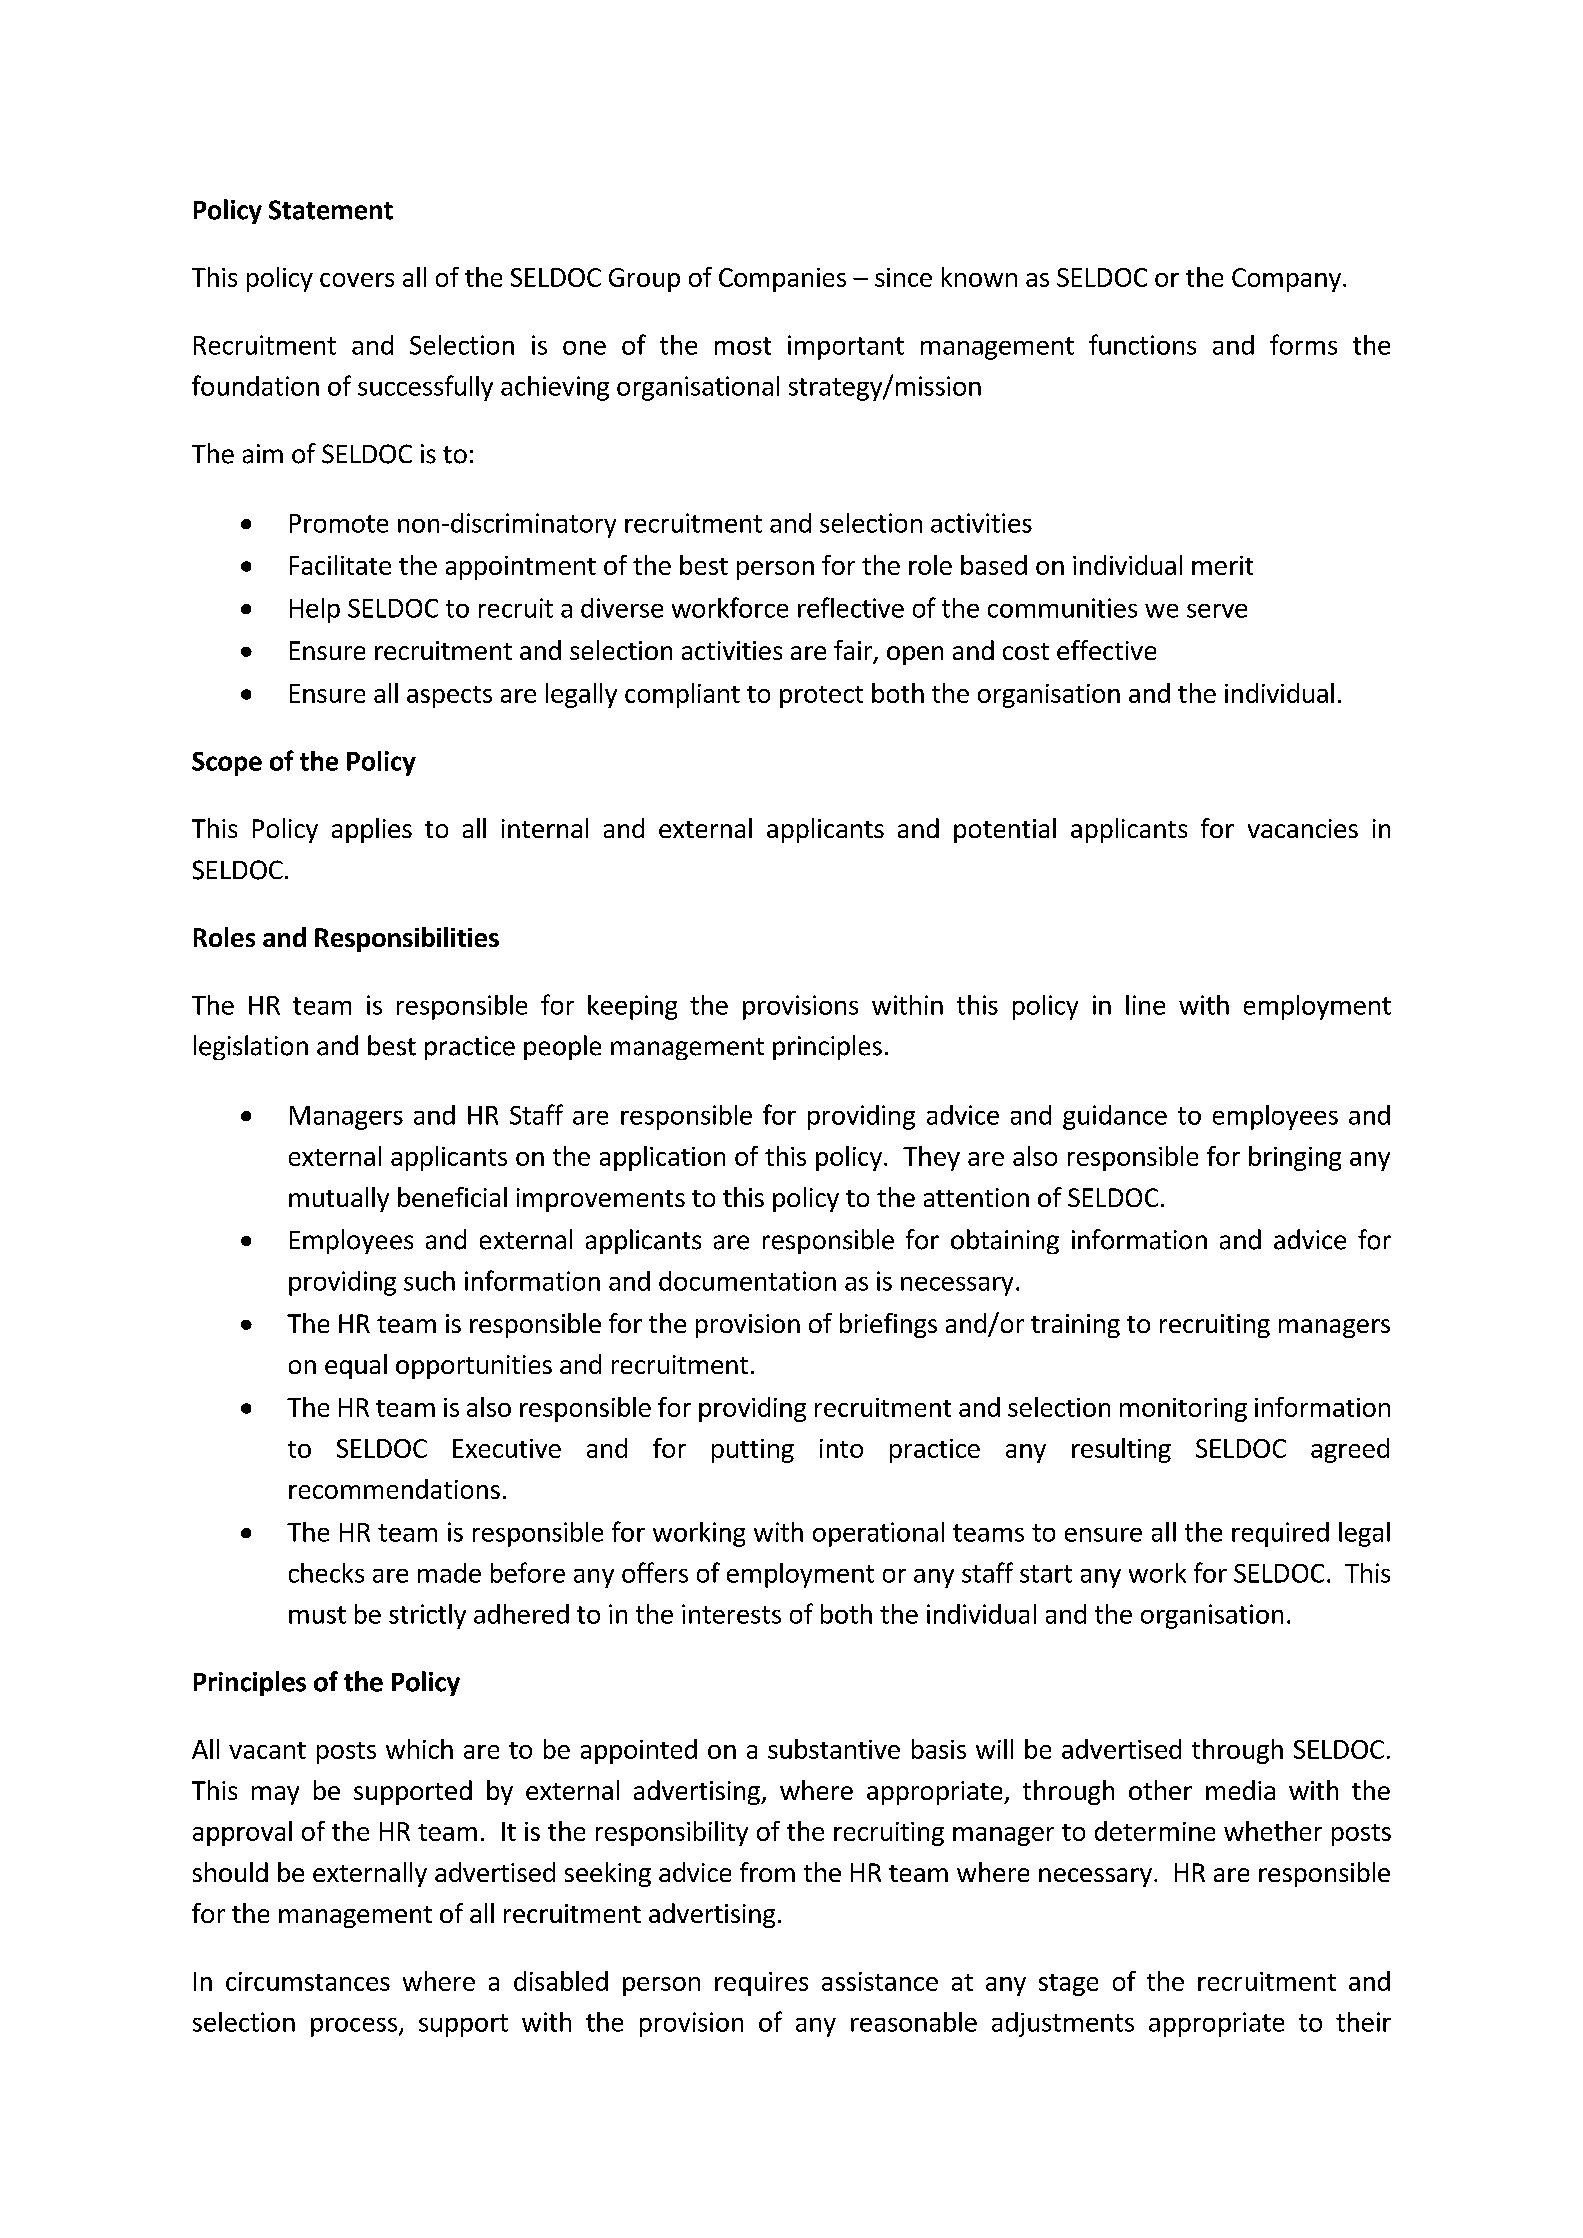 The height and width of the page is (2238, 1583). What do you see at coordinates (761, 1984) in the page?
I see `requires` at bounding box center [761, 1984].
